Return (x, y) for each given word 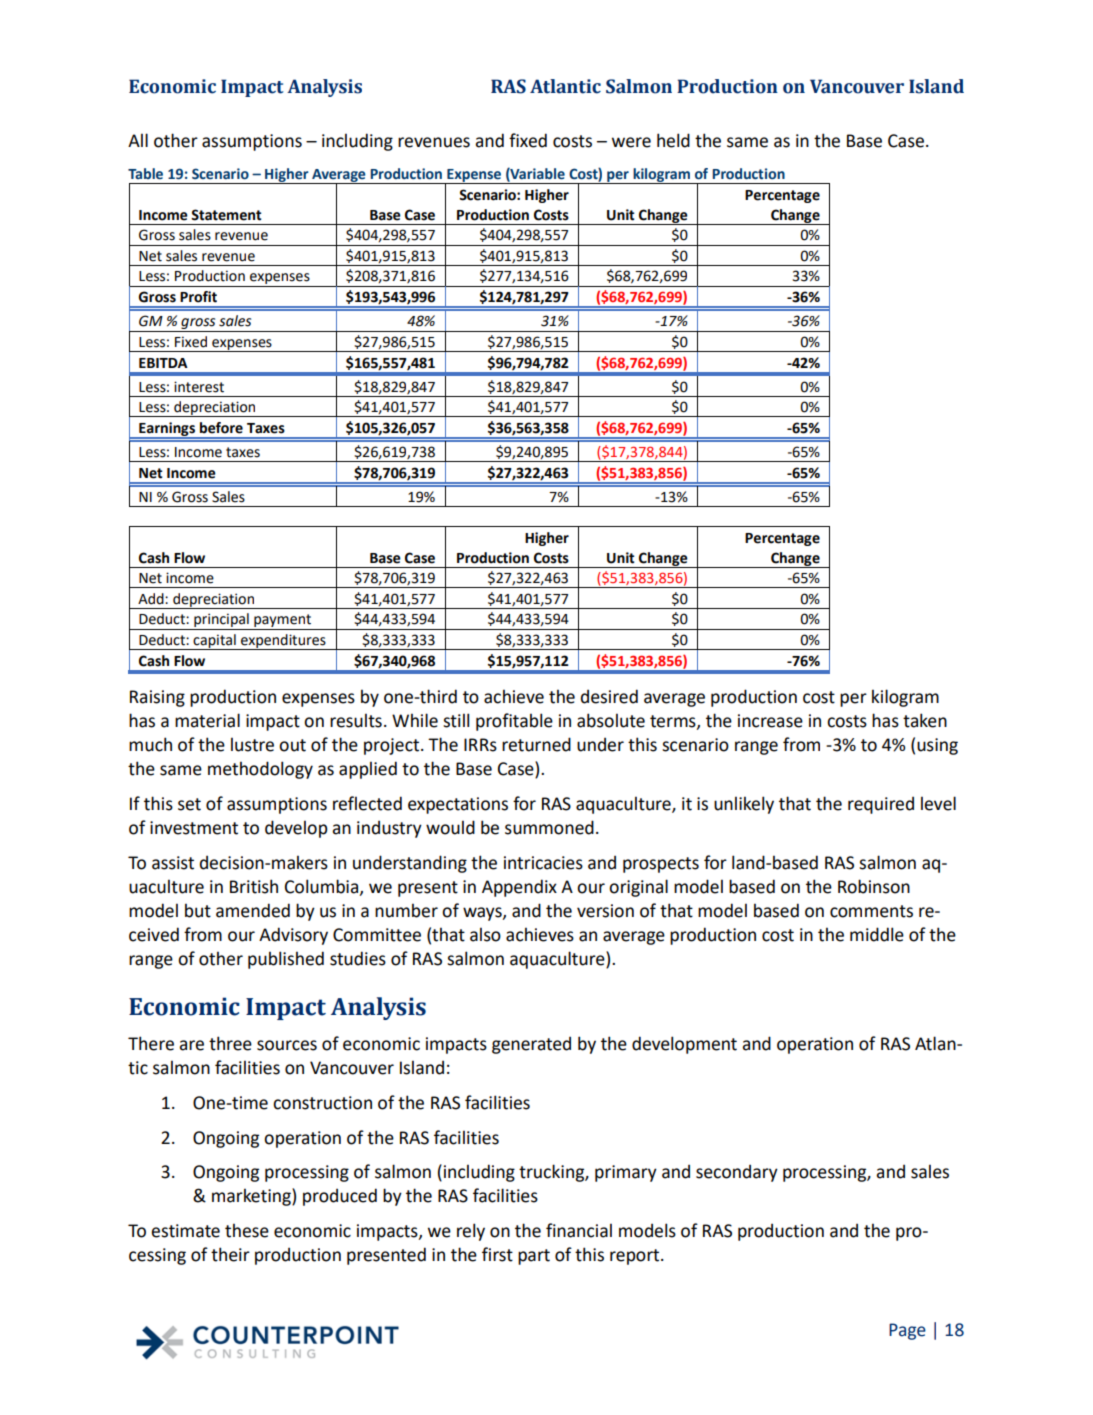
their (230, 1254)
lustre (252, 744)
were (631, 142)
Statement (226, 215)
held (673, 140)
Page (907, 1331)
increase (770, 721)
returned (536, 744)
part (534, 1257)
